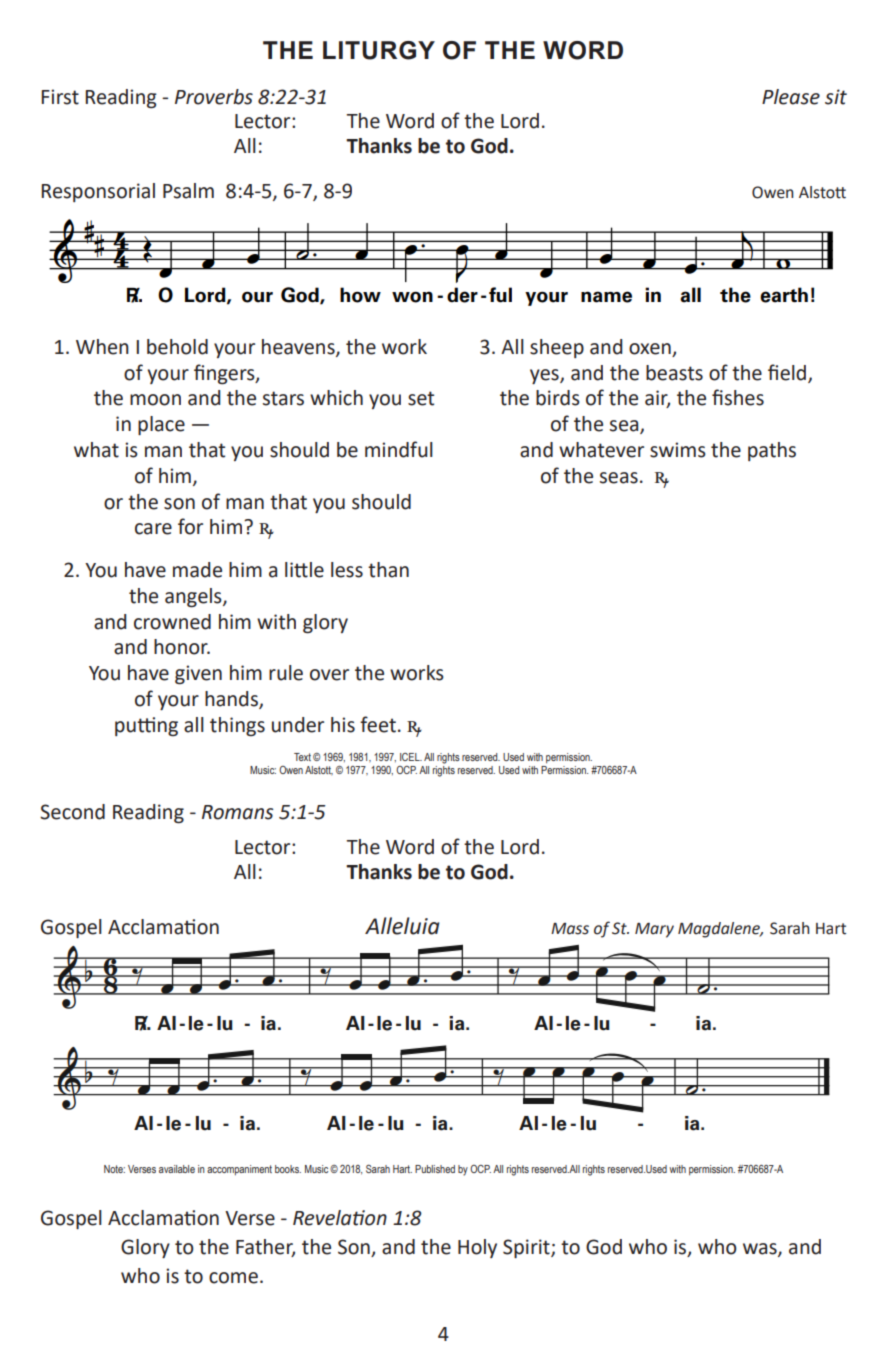 The image size is (887, 1372). What do you see at coordinates (233, 1278) in the image?
I see `come` at bounding box center [233, 1278].
